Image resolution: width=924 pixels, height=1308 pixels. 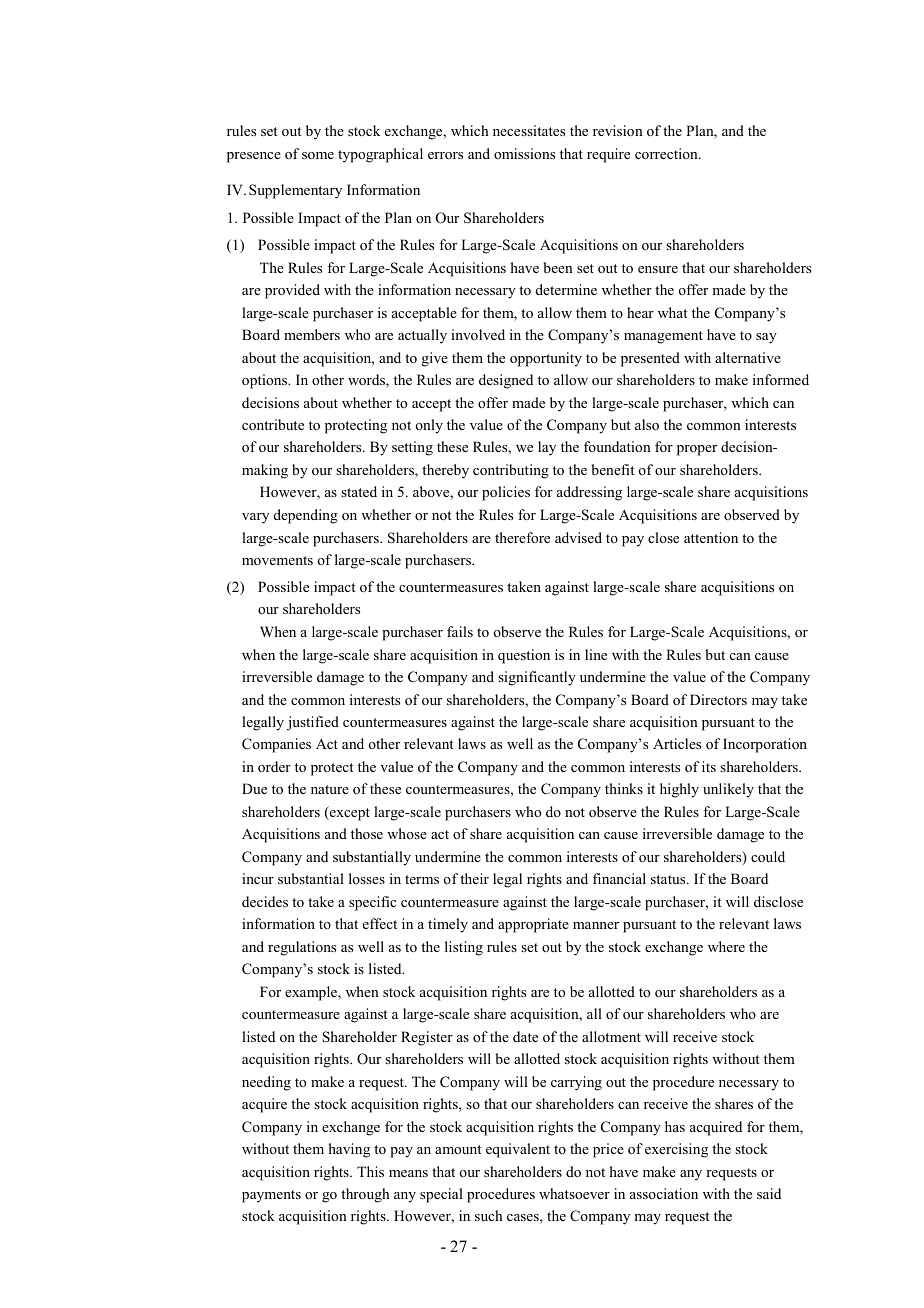 I want to click on omissions, so click(x=524, y=153).
